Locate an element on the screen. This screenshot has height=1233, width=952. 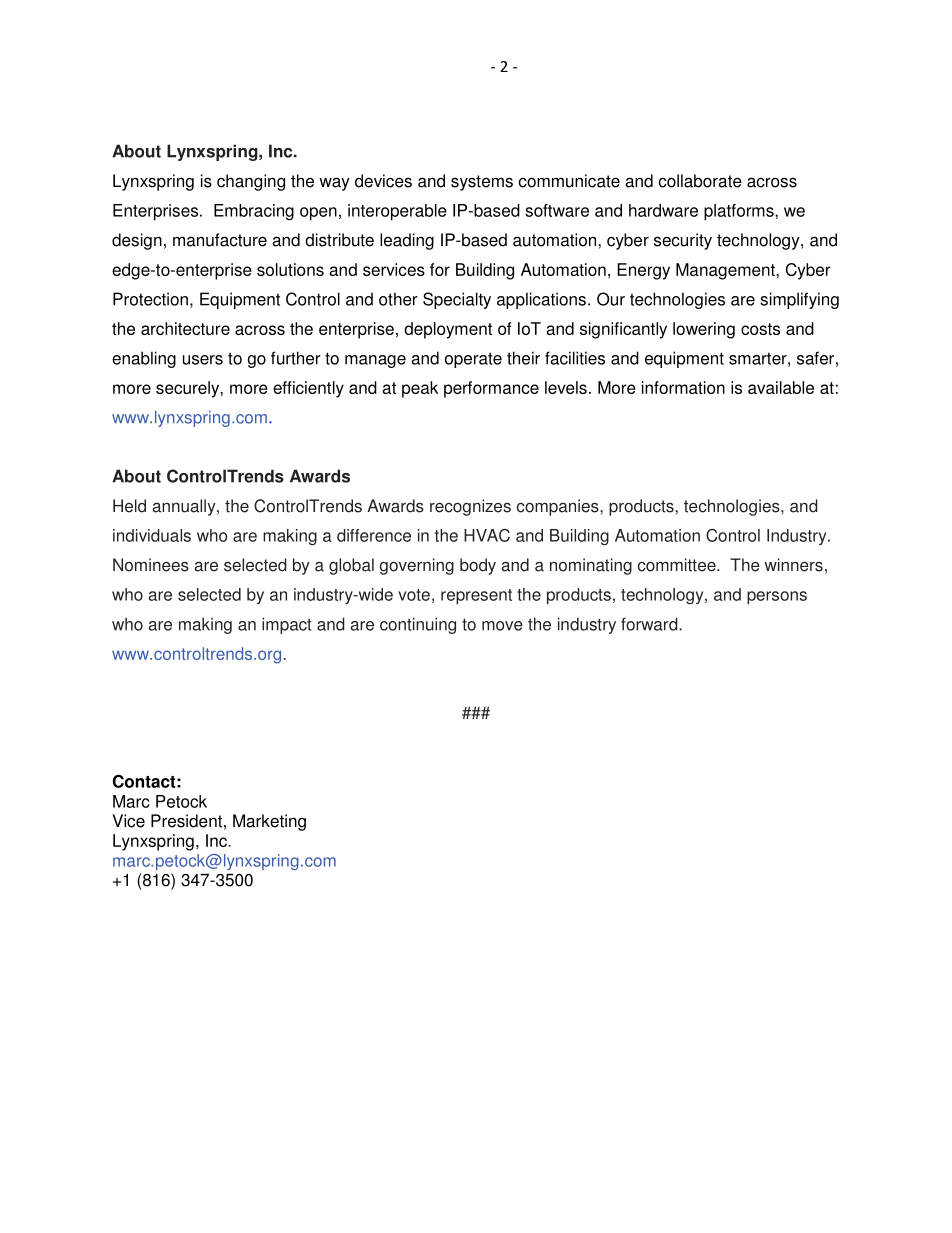
lowering is located at coordinates (704, 330).
